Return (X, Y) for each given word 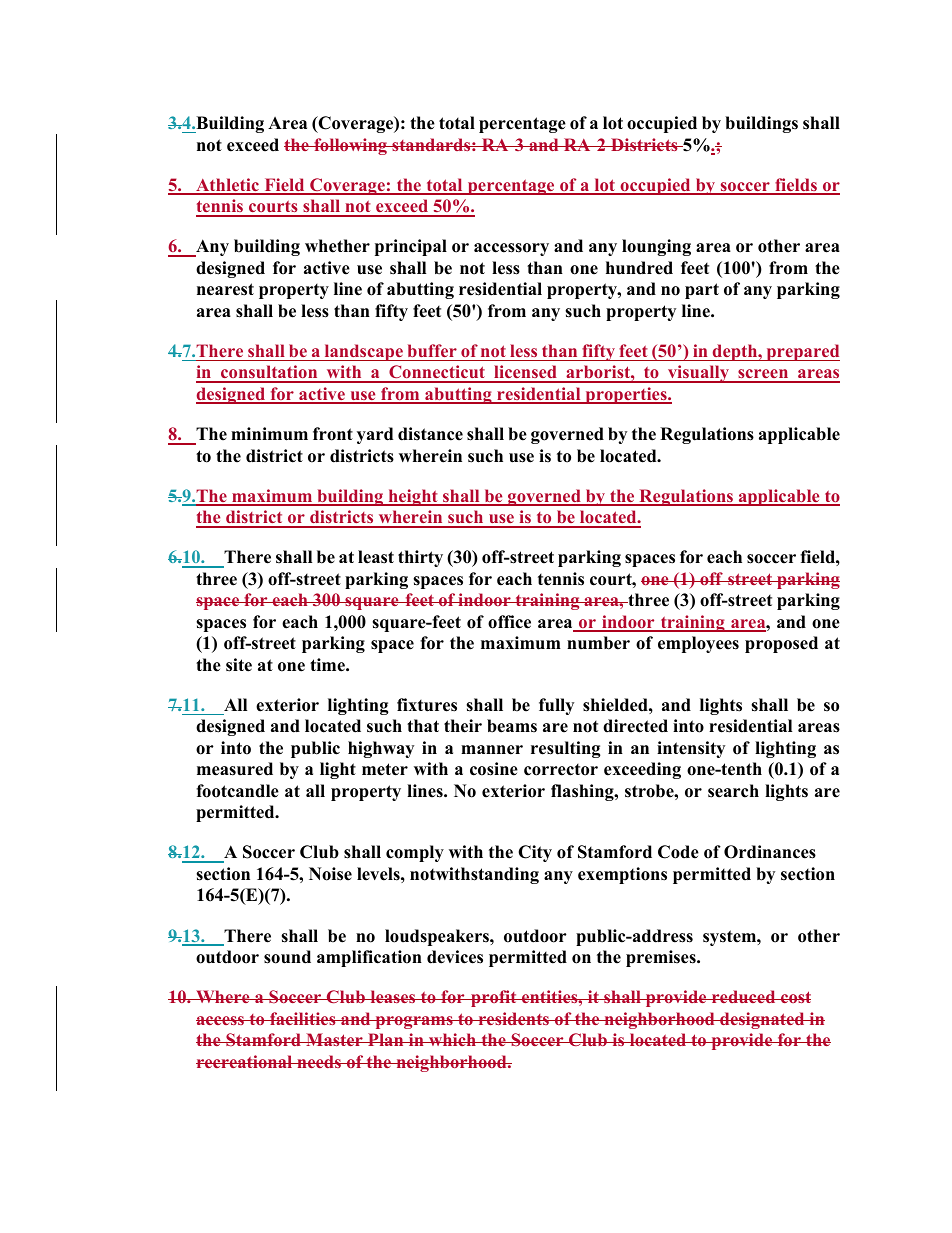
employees (698, 644)
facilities (303, 1018)
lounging (656, 247)
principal (411, 247)
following (350, 146)
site (239, 665)
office (509, 622)
